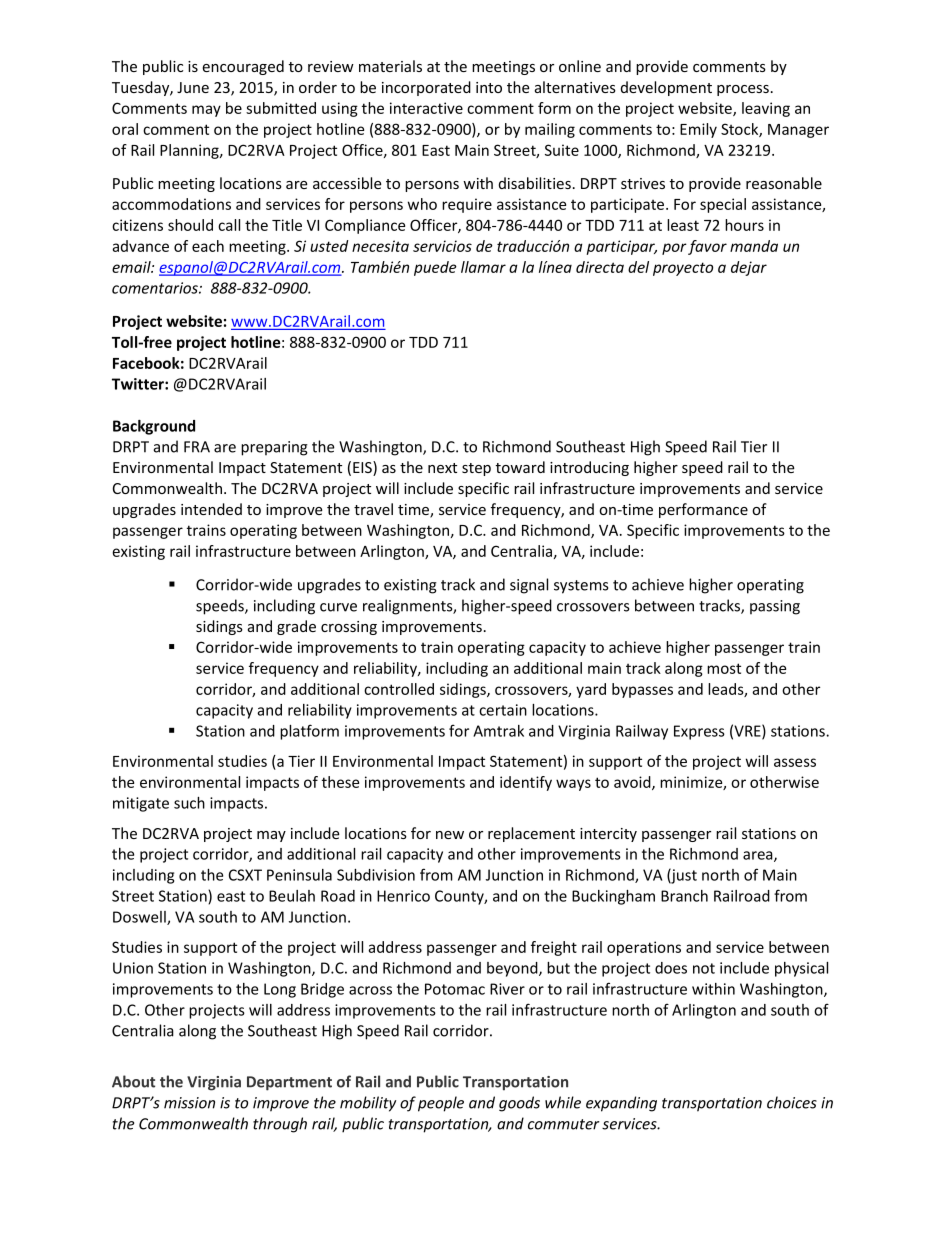  I want to click on choices, so click(792, 1102).
